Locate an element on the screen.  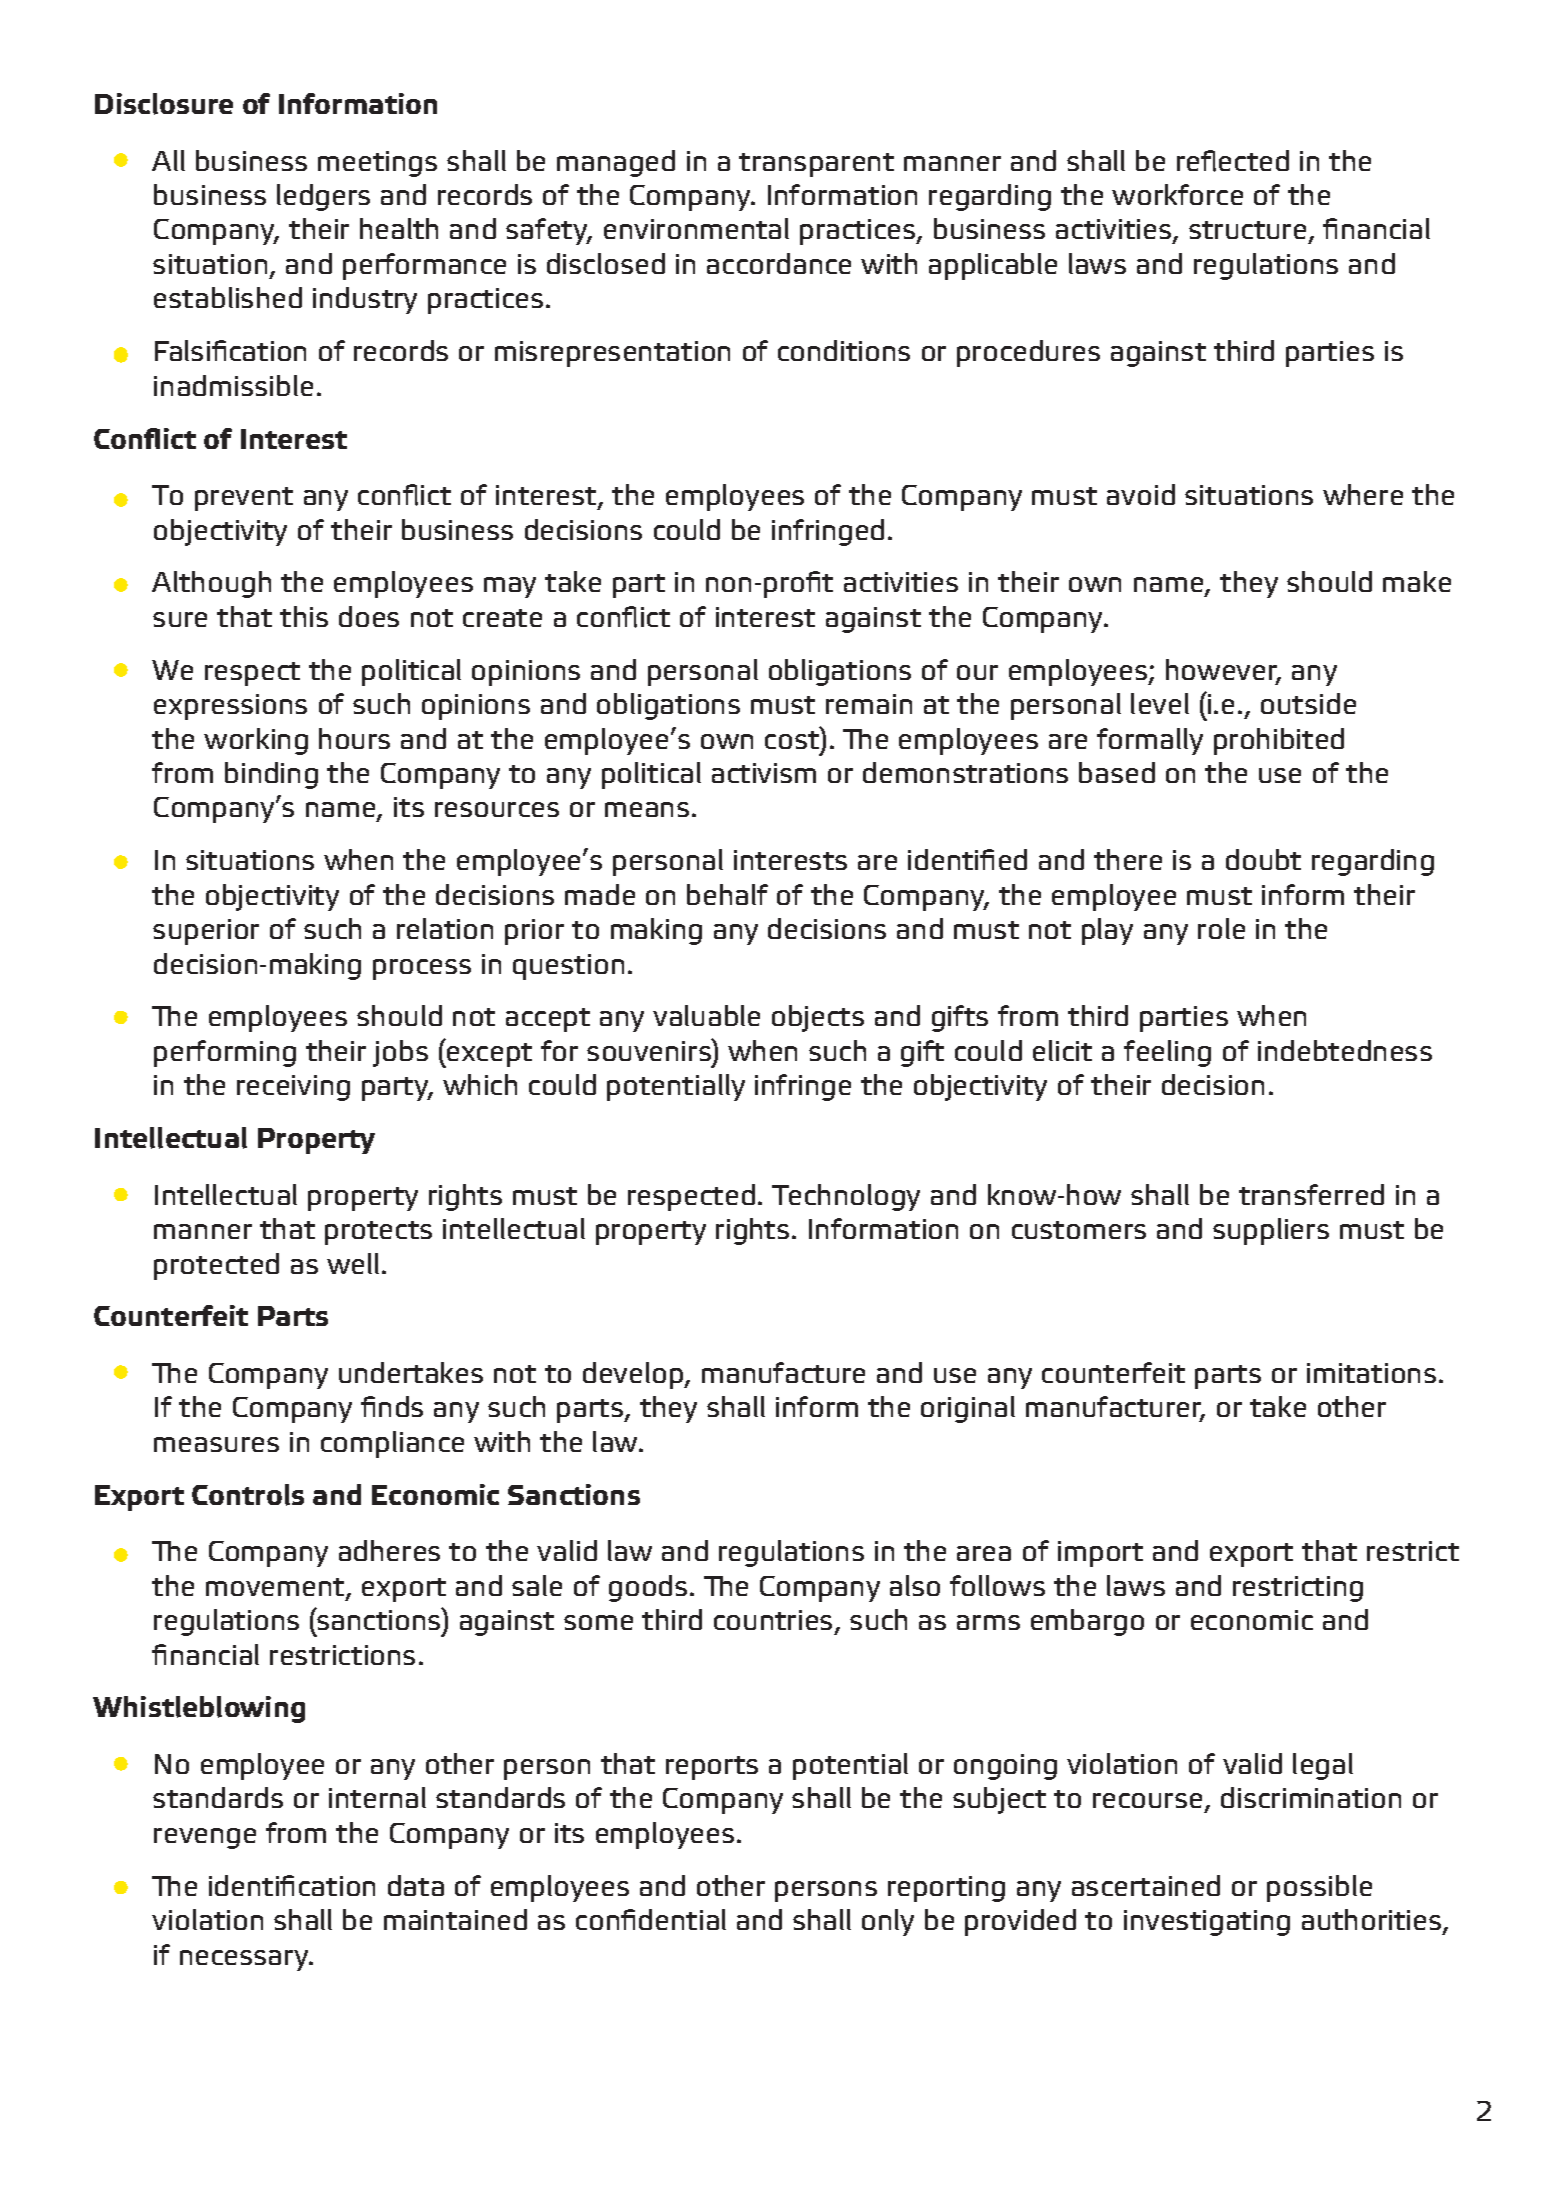
remain is located at coordinates (869, 704).
